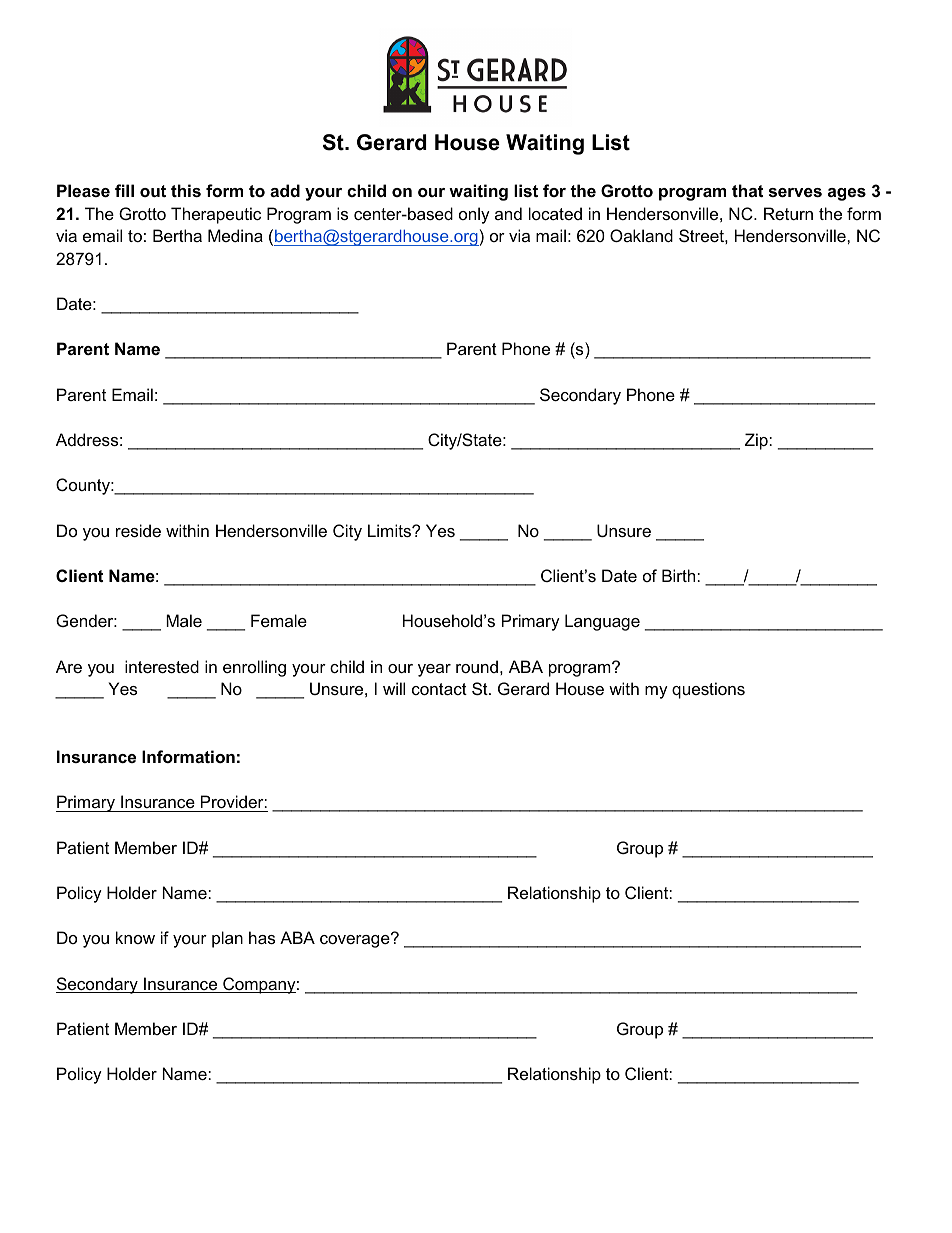 This document has height=1233, width=952. Describe the element at coordinates (474, 215) in the document. I see `only` at that location.
